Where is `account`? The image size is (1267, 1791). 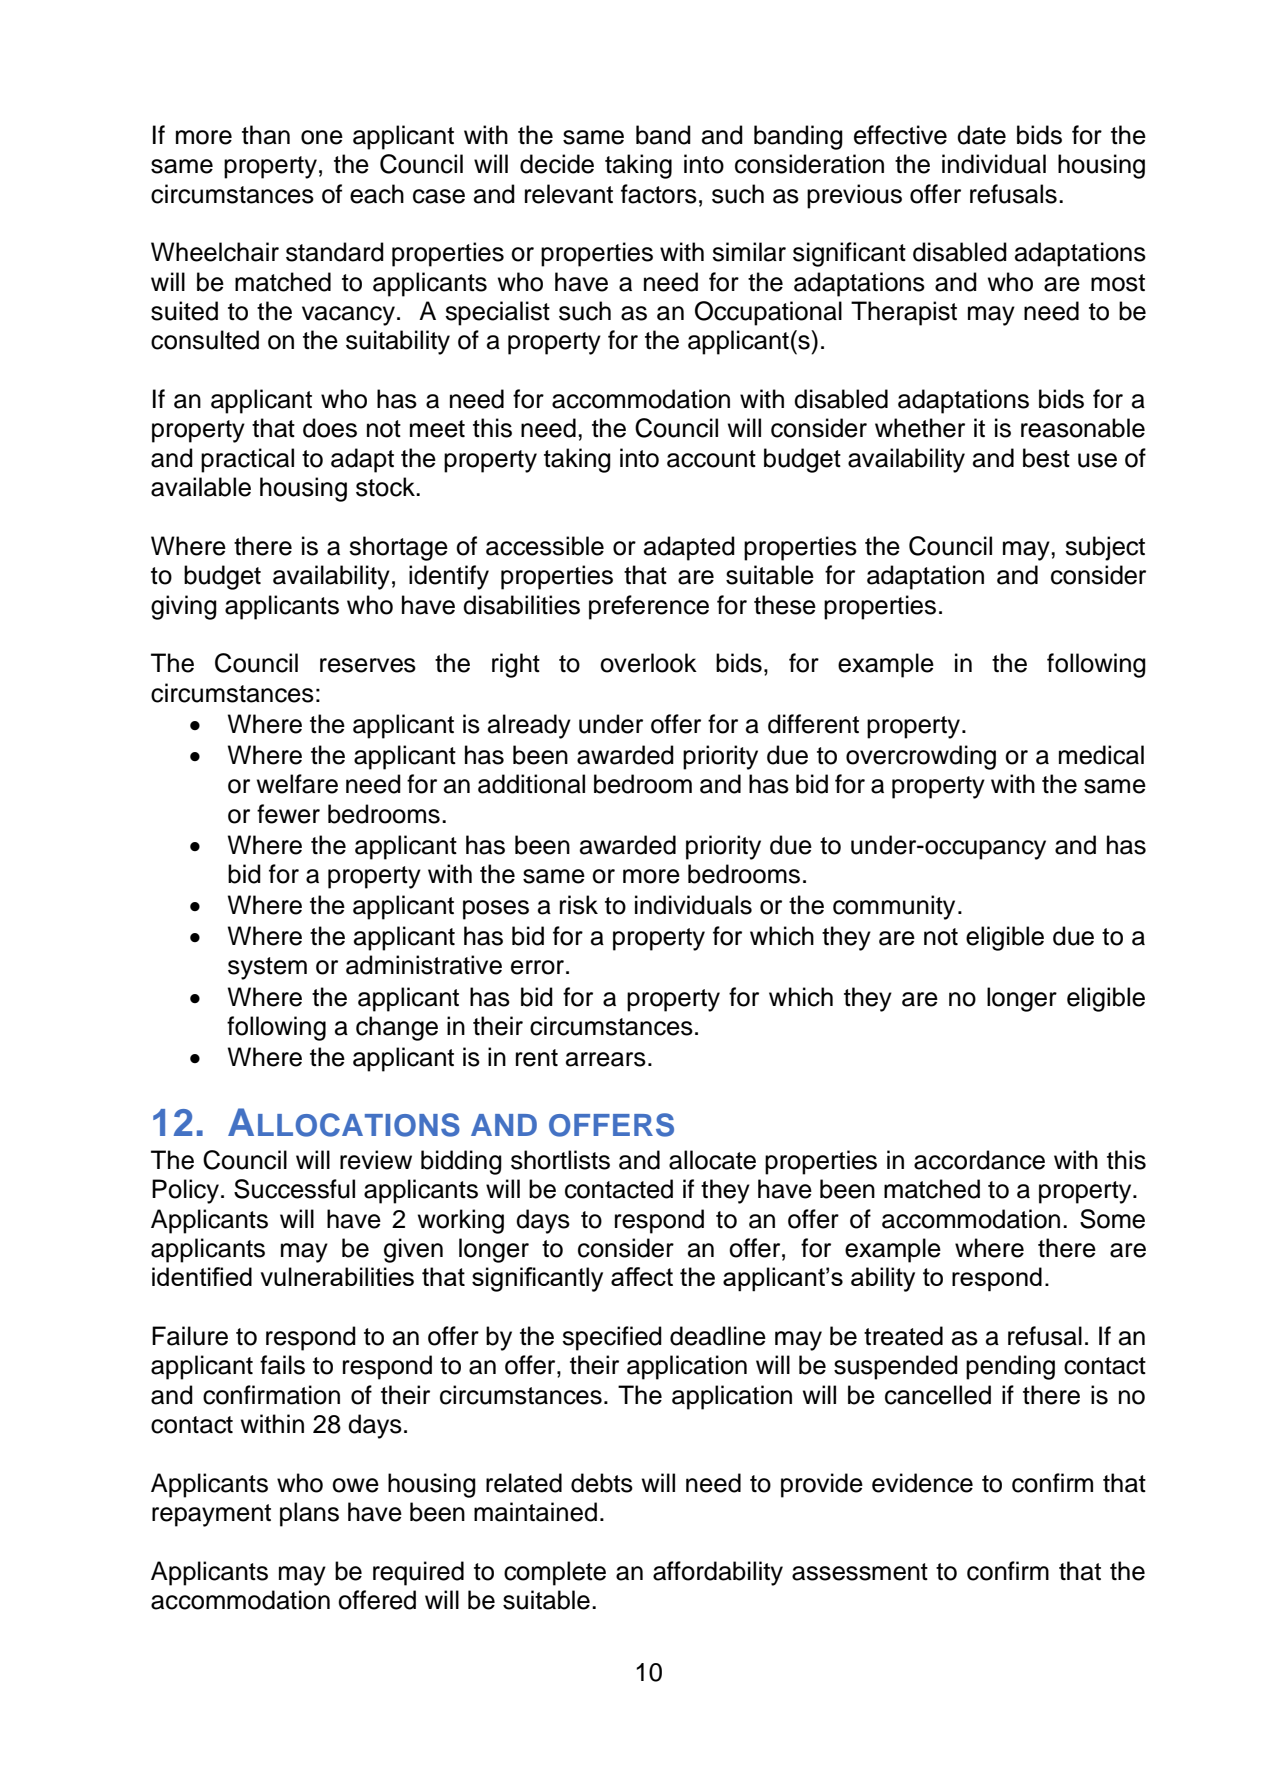
account is located at coordinates (711, 459).
